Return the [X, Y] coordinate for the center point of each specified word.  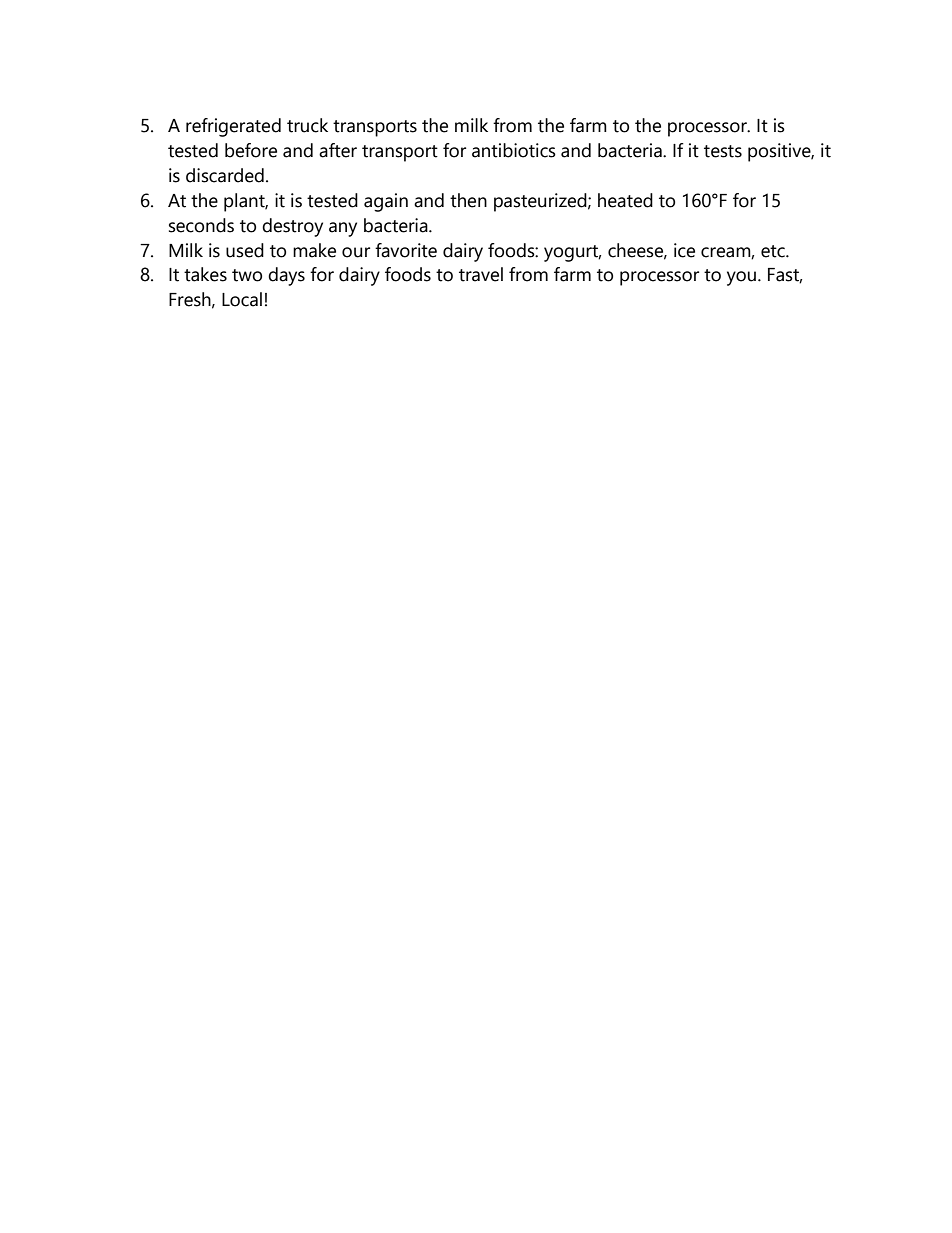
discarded [225, 175]
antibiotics [514, 150]
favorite [406, 250]
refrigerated [233, 127]
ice [684, 250]
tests [723, 151]
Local [242, 299]
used [245, 250]
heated [625, 200]
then [468, 200]
